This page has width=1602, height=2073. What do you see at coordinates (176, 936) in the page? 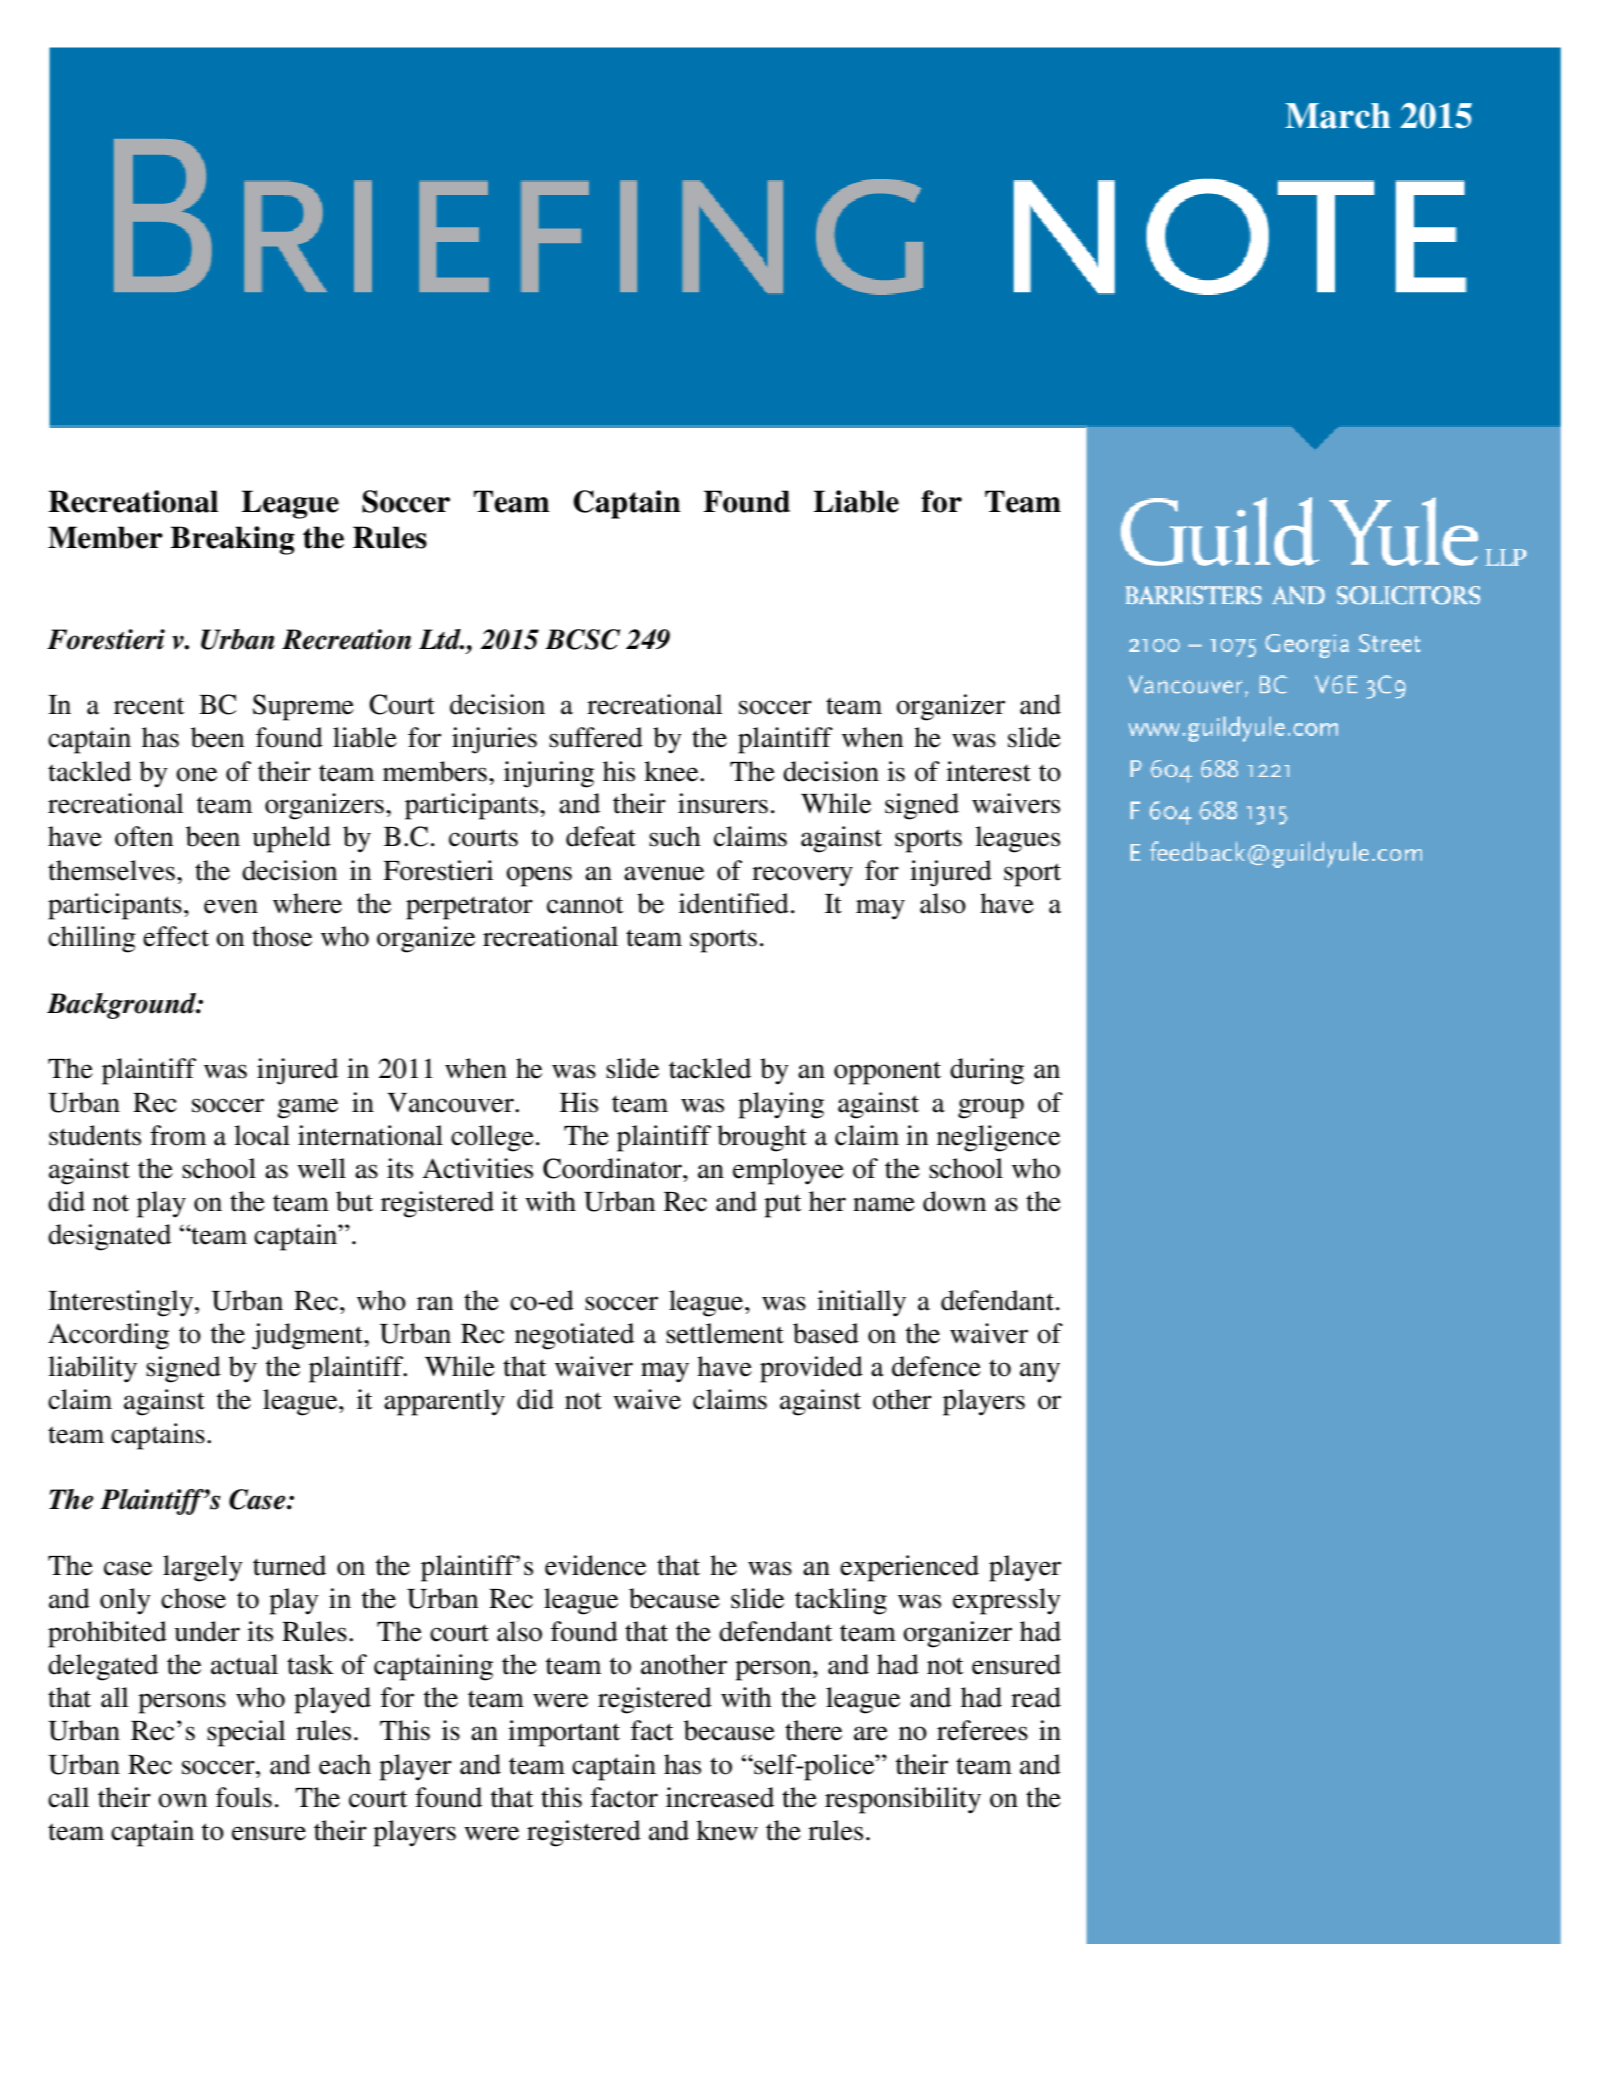
I see `effect` at bounding box center [176, 936].
